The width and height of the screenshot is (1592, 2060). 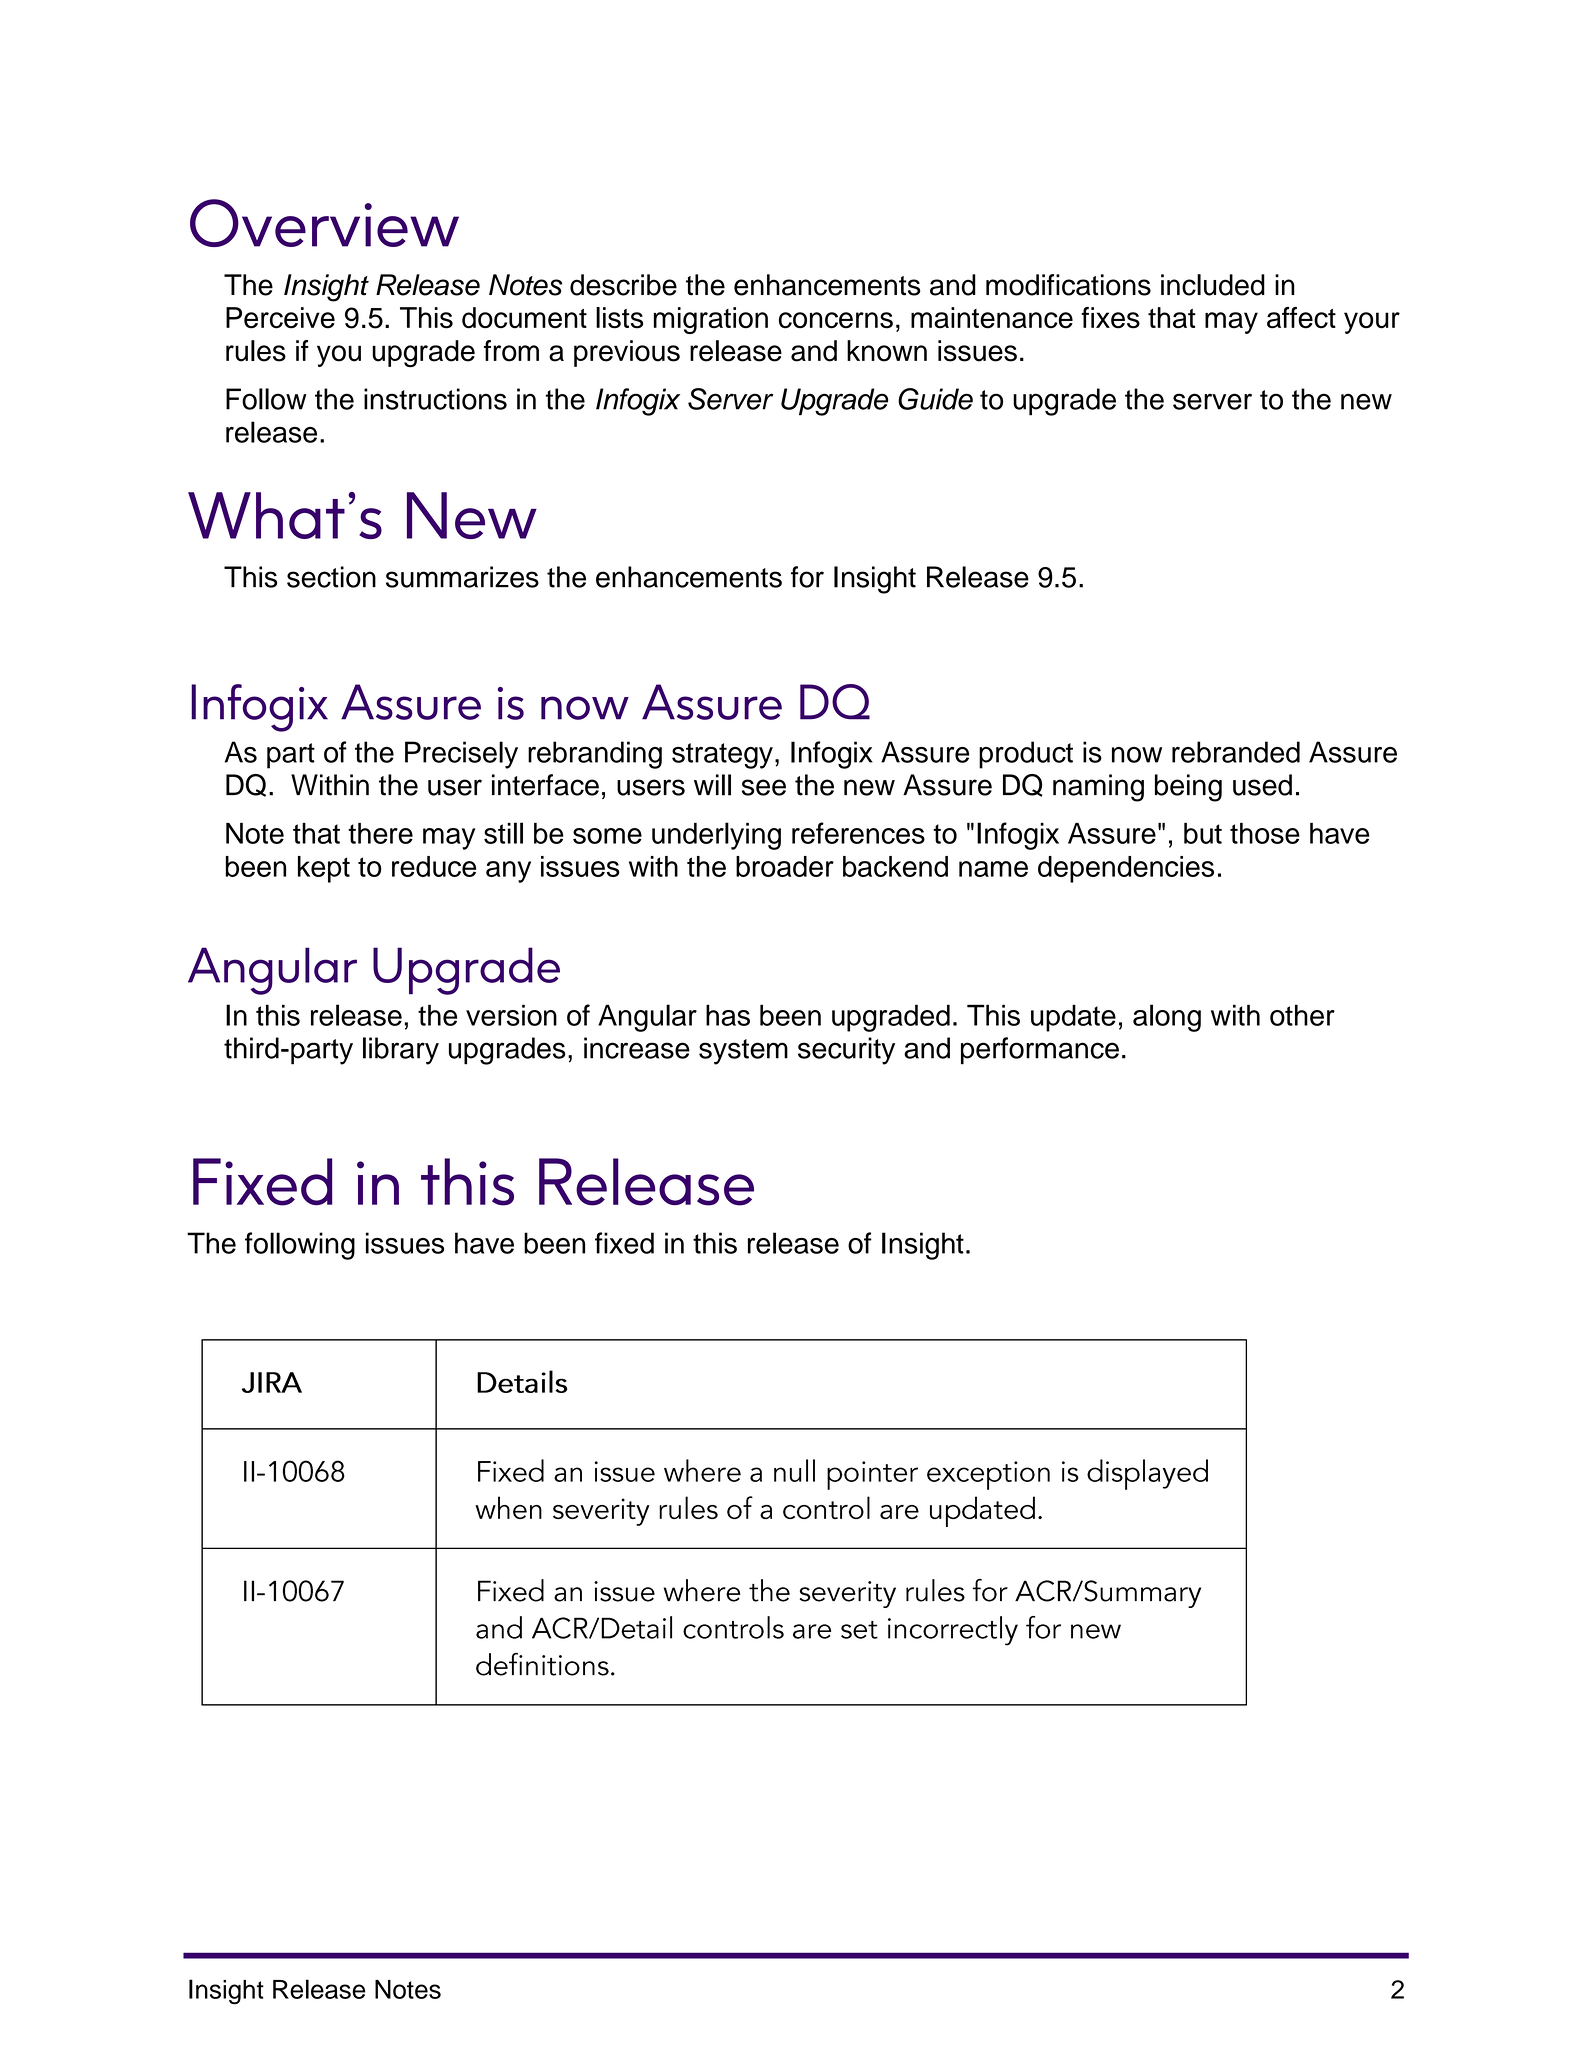 I want to click on library, so click(x=401, y=1051).
